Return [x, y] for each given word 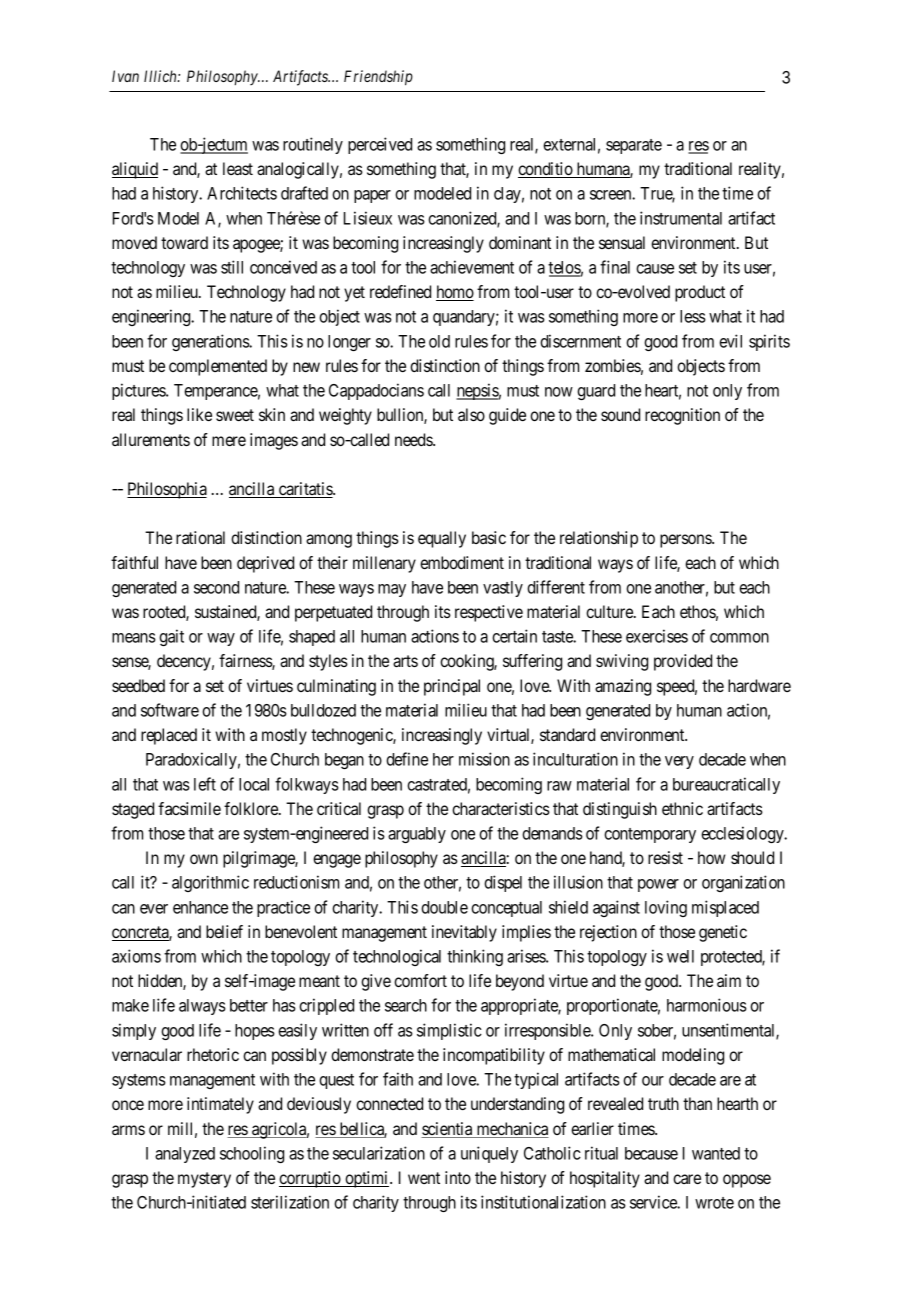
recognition [682, 416]
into [458, 1177]
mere [229, 441]
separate [634, 146]
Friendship [378, 78]
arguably [417, 835]
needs [414, 439]
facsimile [189, 808]
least [238, 168]
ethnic [682, 808]
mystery [204, 1180]
